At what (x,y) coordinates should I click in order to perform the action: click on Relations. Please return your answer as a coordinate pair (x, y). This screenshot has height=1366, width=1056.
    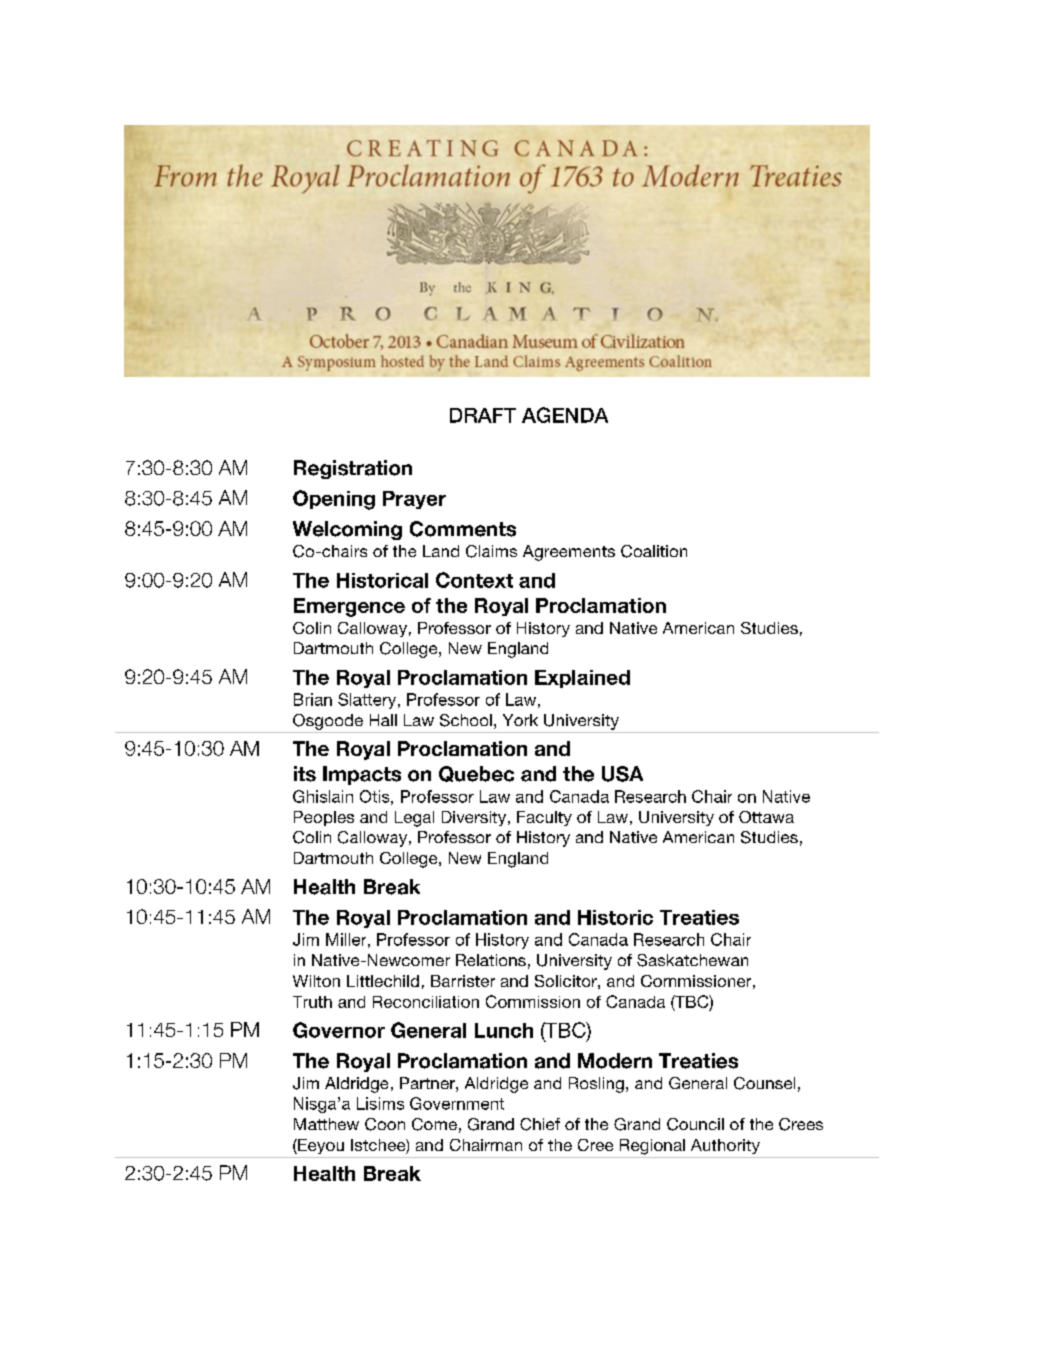
    Looking at the image, I should click on (491, 960).
